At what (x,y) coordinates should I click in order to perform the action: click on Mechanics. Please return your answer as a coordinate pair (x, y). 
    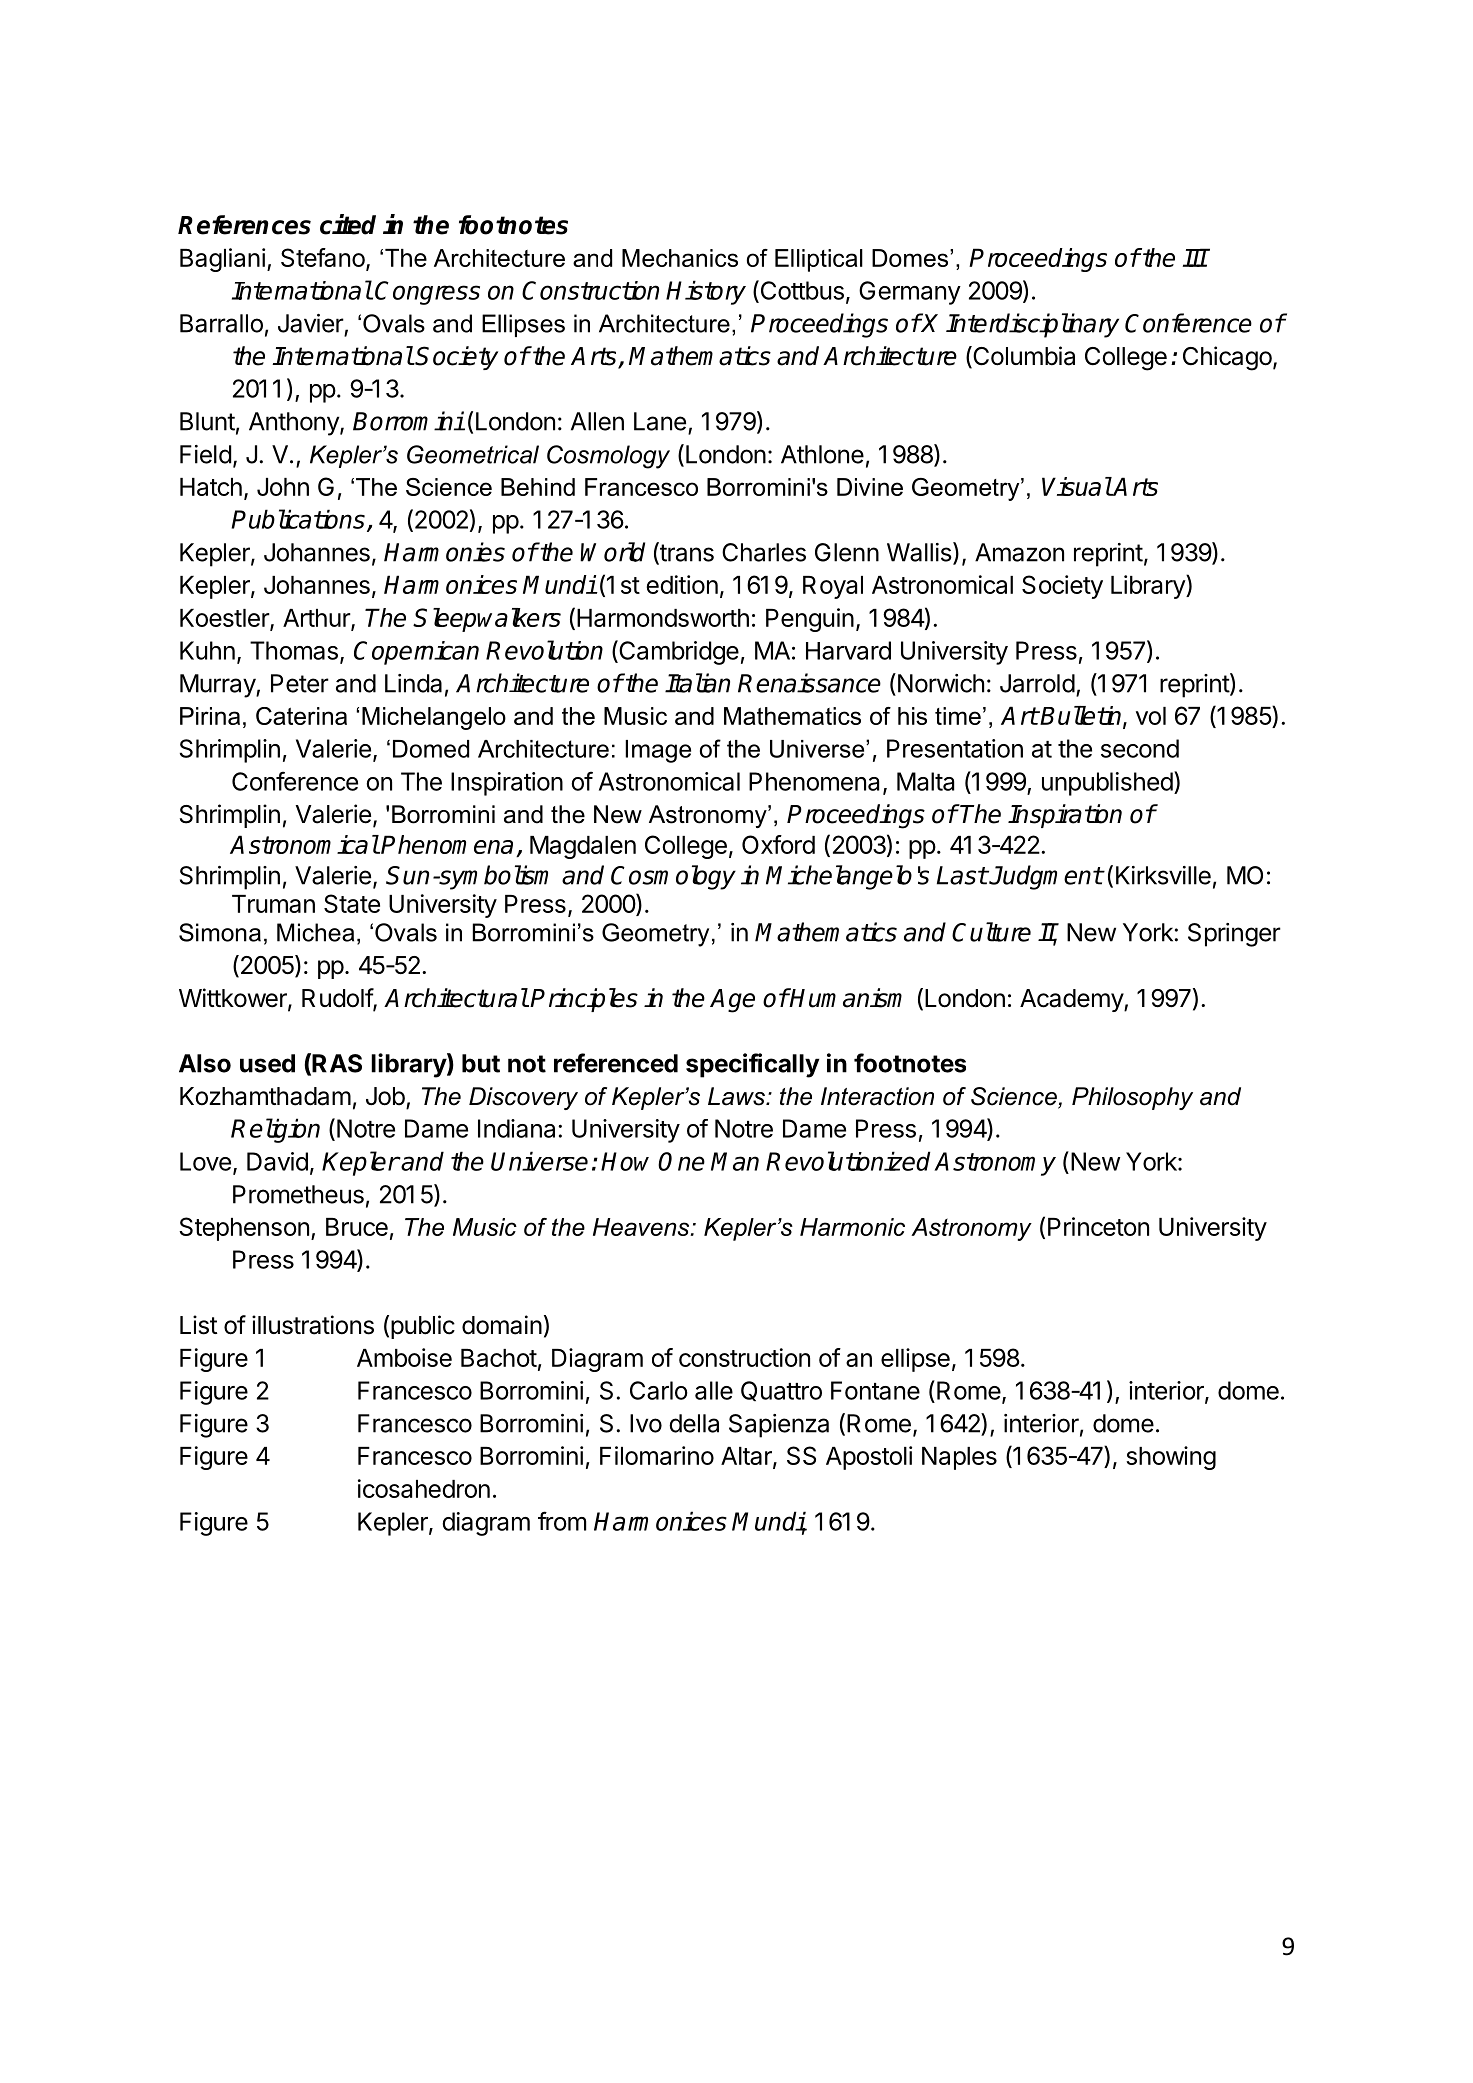
    Looking at the image, I should click on (680, 258).
